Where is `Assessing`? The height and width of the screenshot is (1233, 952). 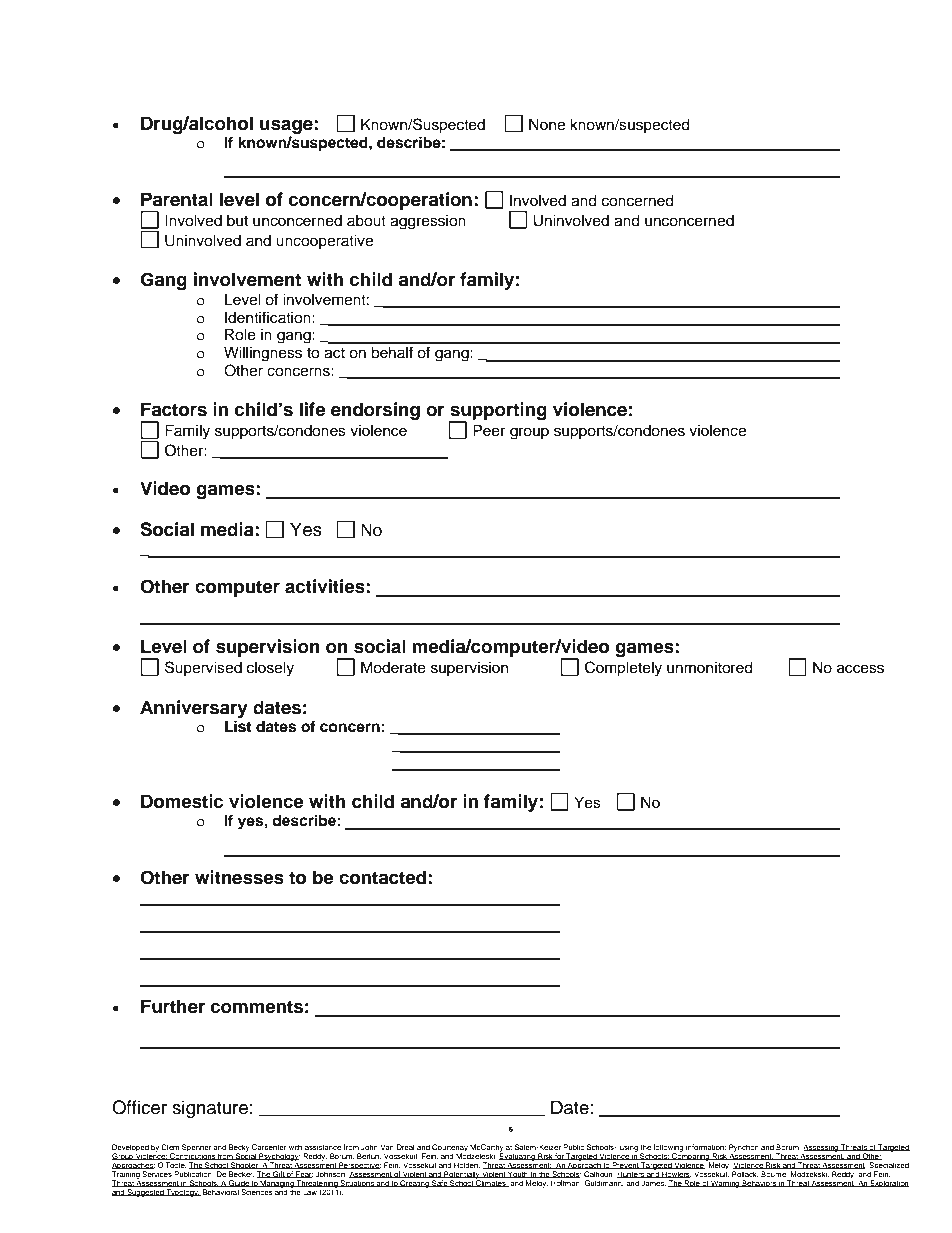
Assessing is located at coordinates (821, 1149).
